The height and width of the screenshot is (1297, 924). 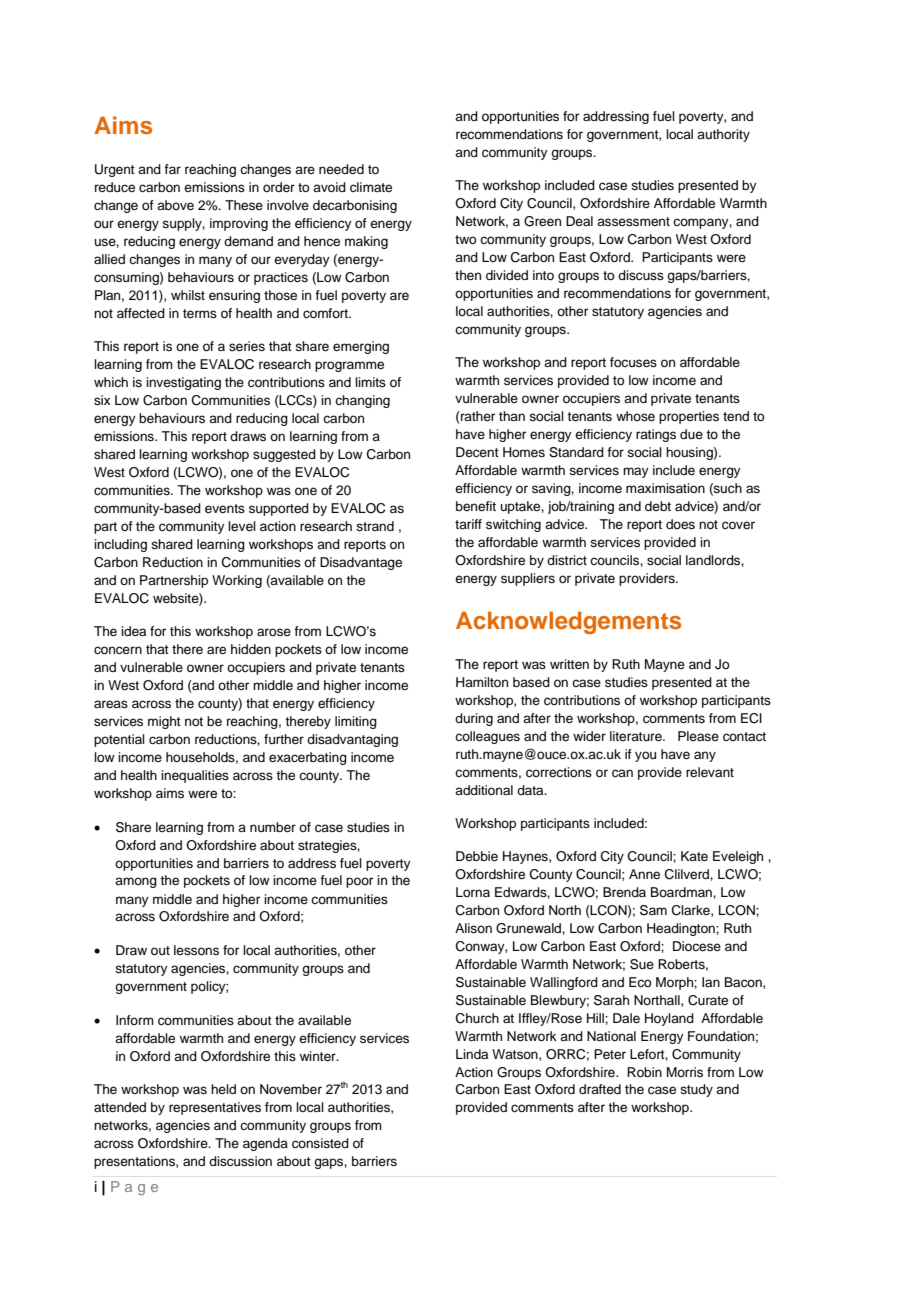 I want to click on Sam, so click(x=653, y=910).
